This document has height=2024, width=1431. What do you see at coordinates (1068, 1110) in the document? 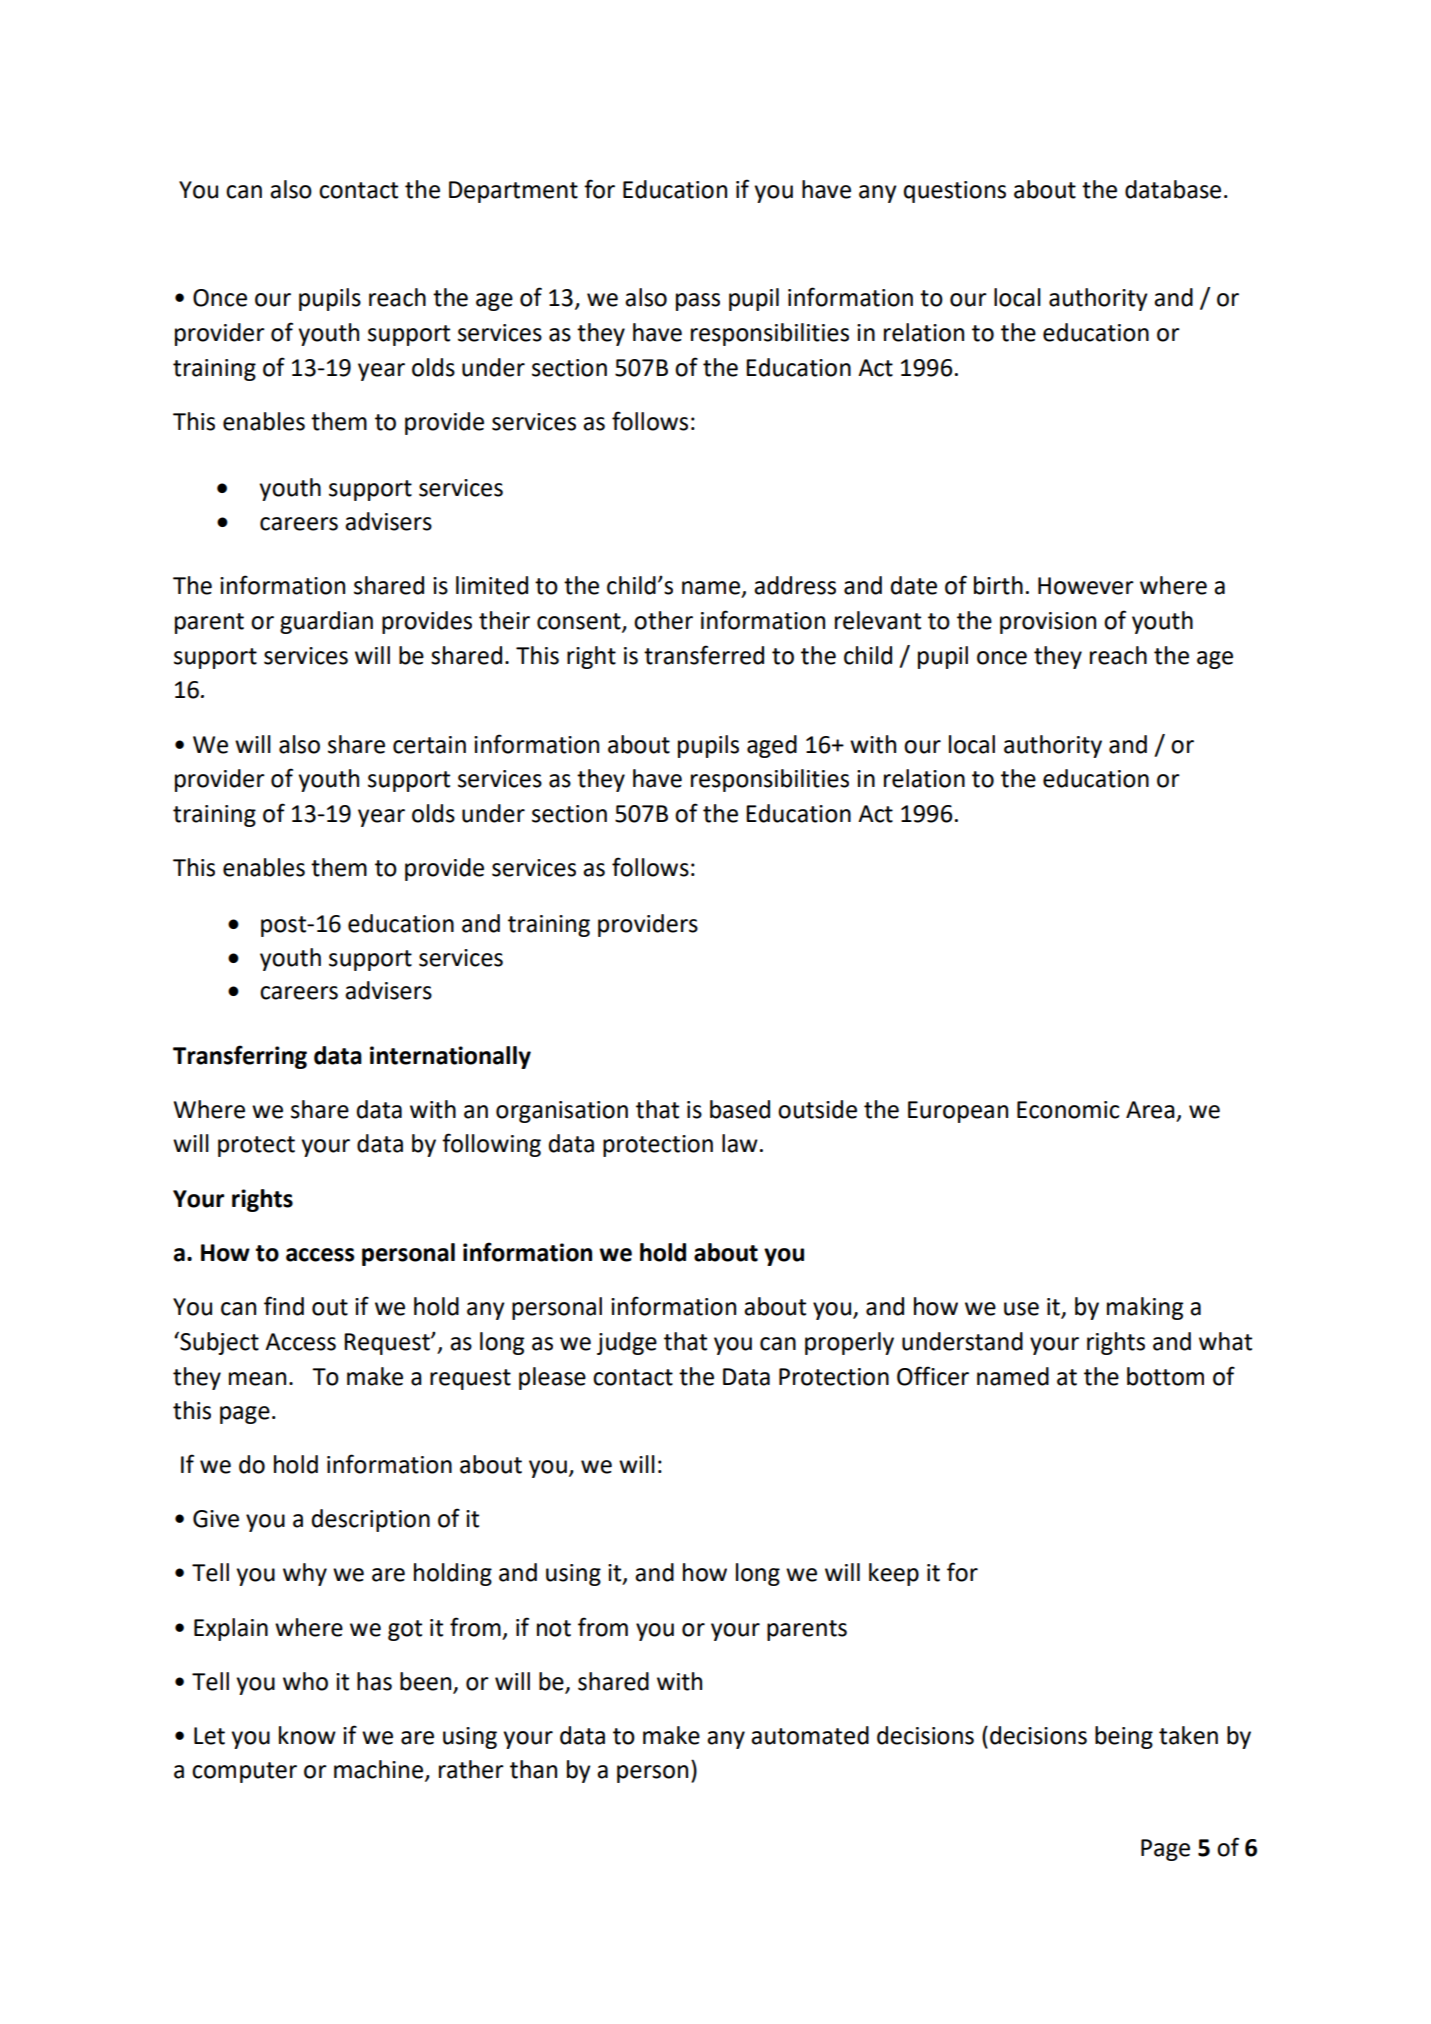
I see `Economic` at bounding box center [1068, 1110].
